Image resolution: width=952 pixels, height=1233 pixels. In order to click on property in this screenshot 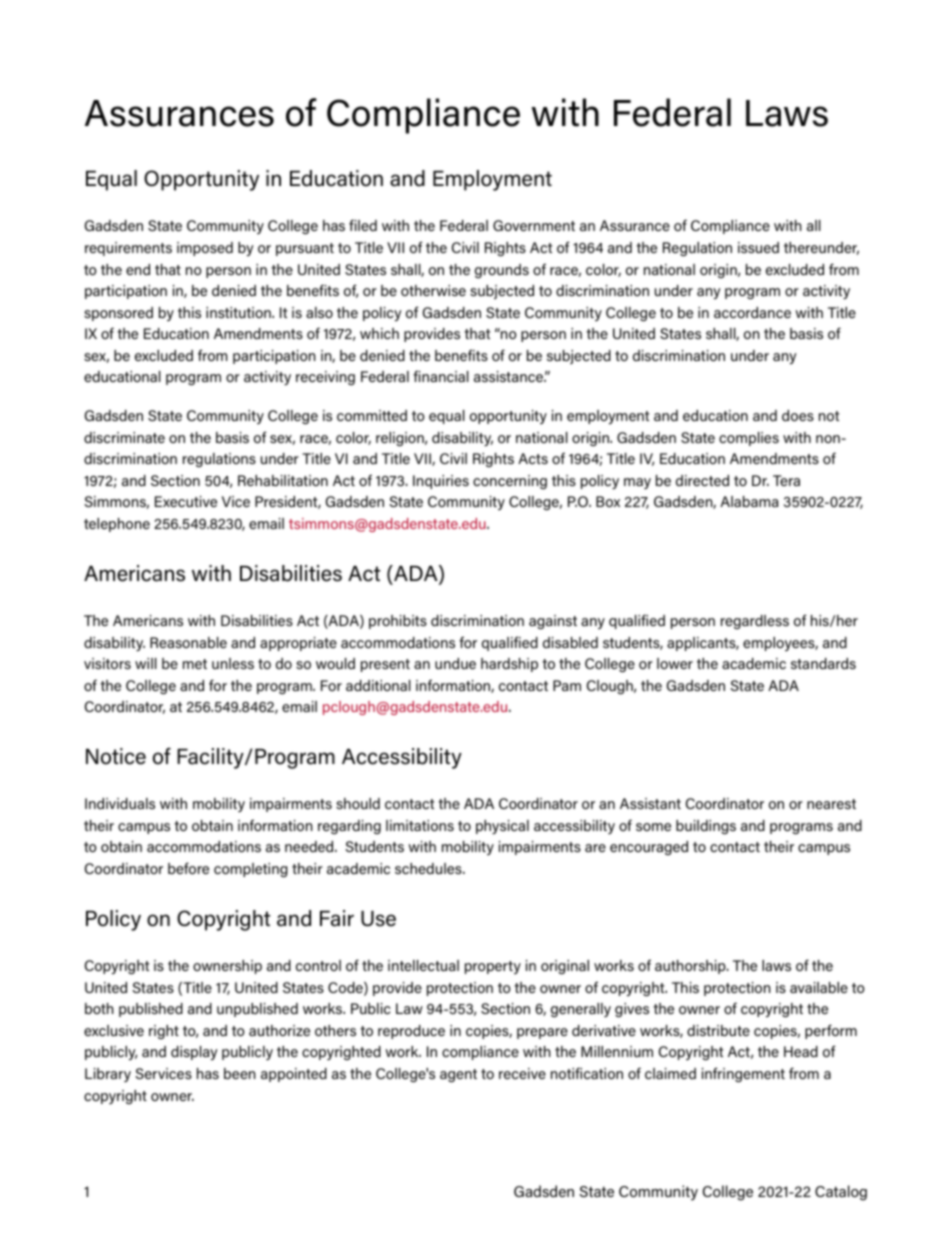, I will do `click(493, 967)`.
